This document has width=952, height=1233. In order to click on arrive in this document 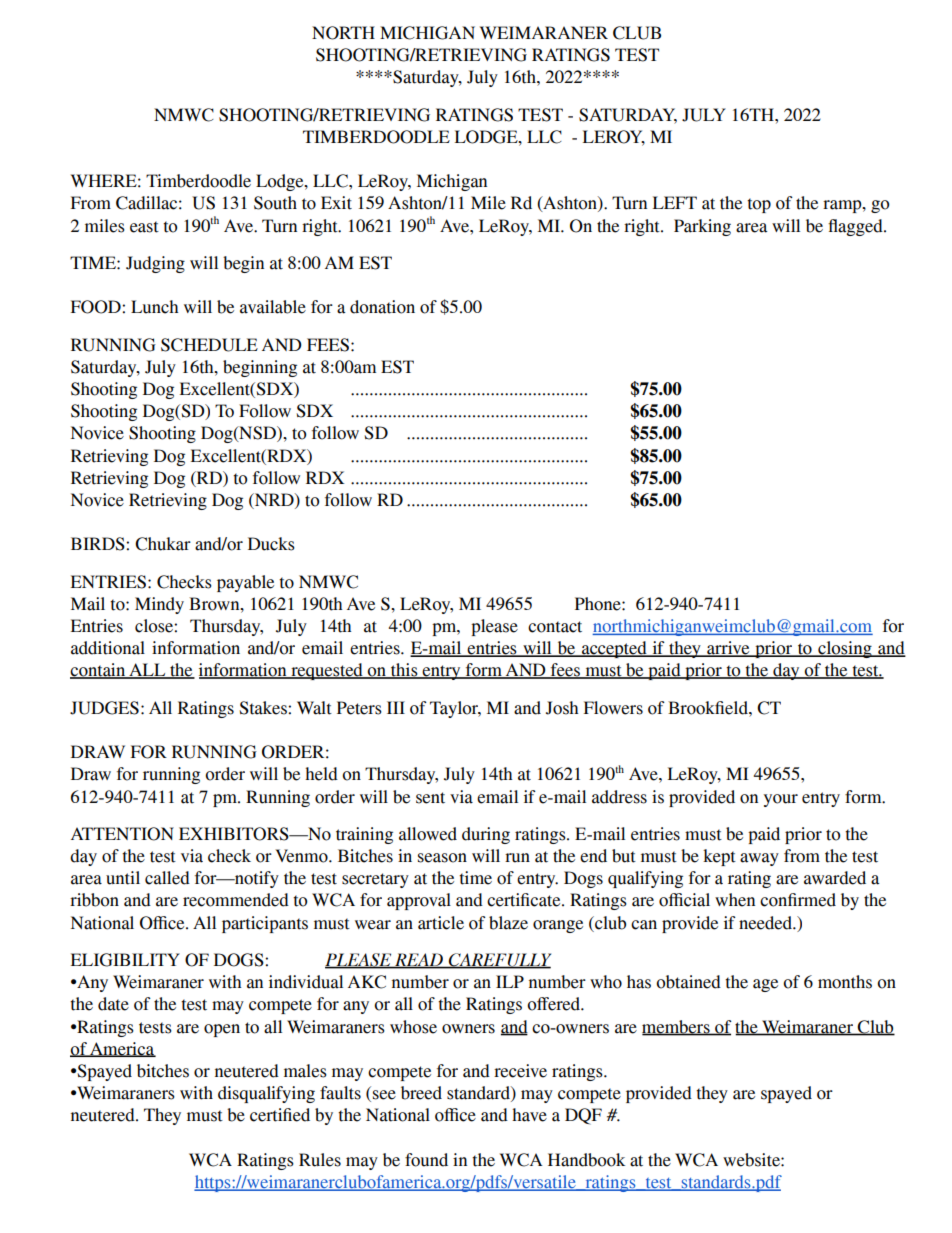, I will do `click(728, 649)`.
